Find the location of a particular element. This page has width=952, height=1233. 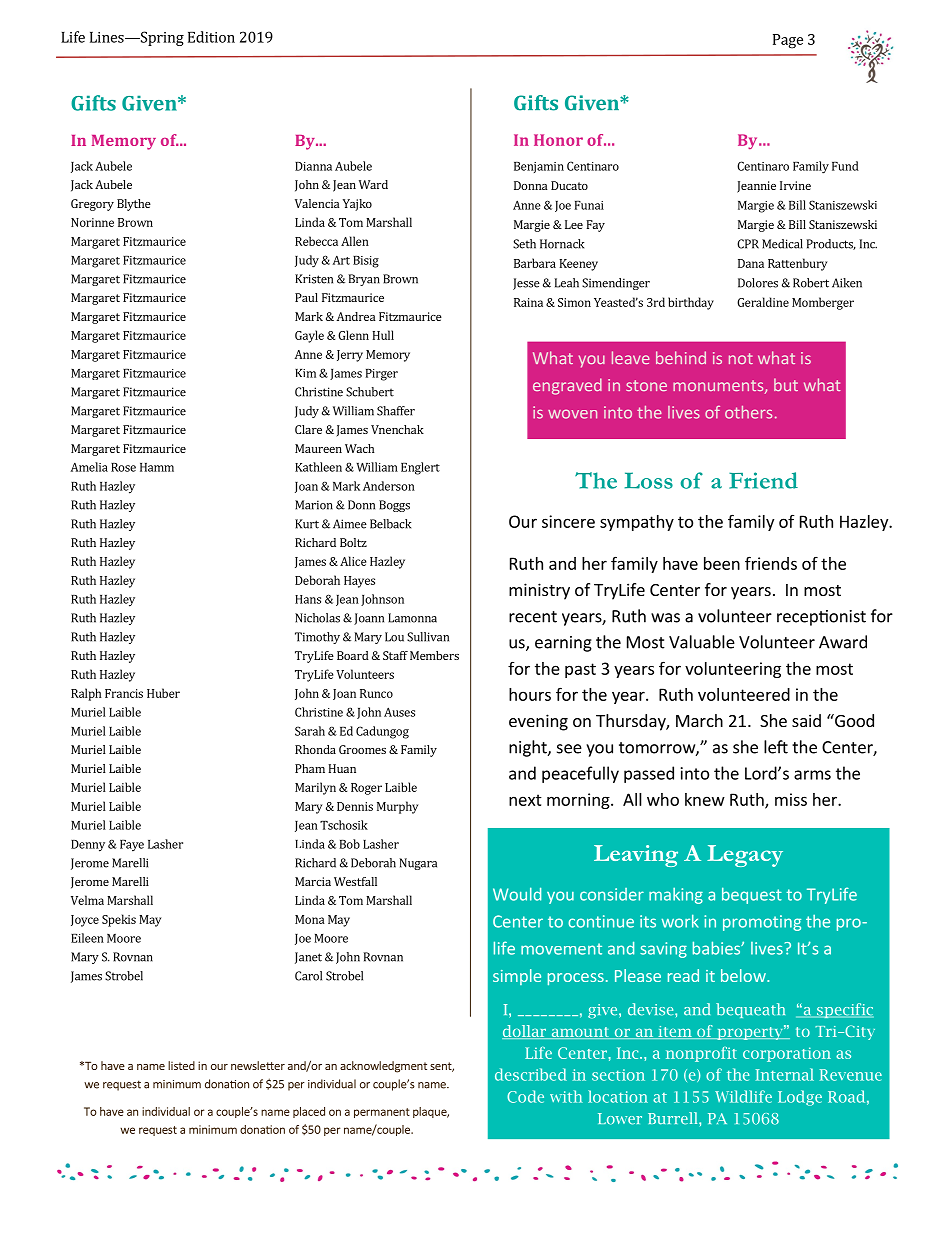

Geraldine is located at coordinates (763, 302).
